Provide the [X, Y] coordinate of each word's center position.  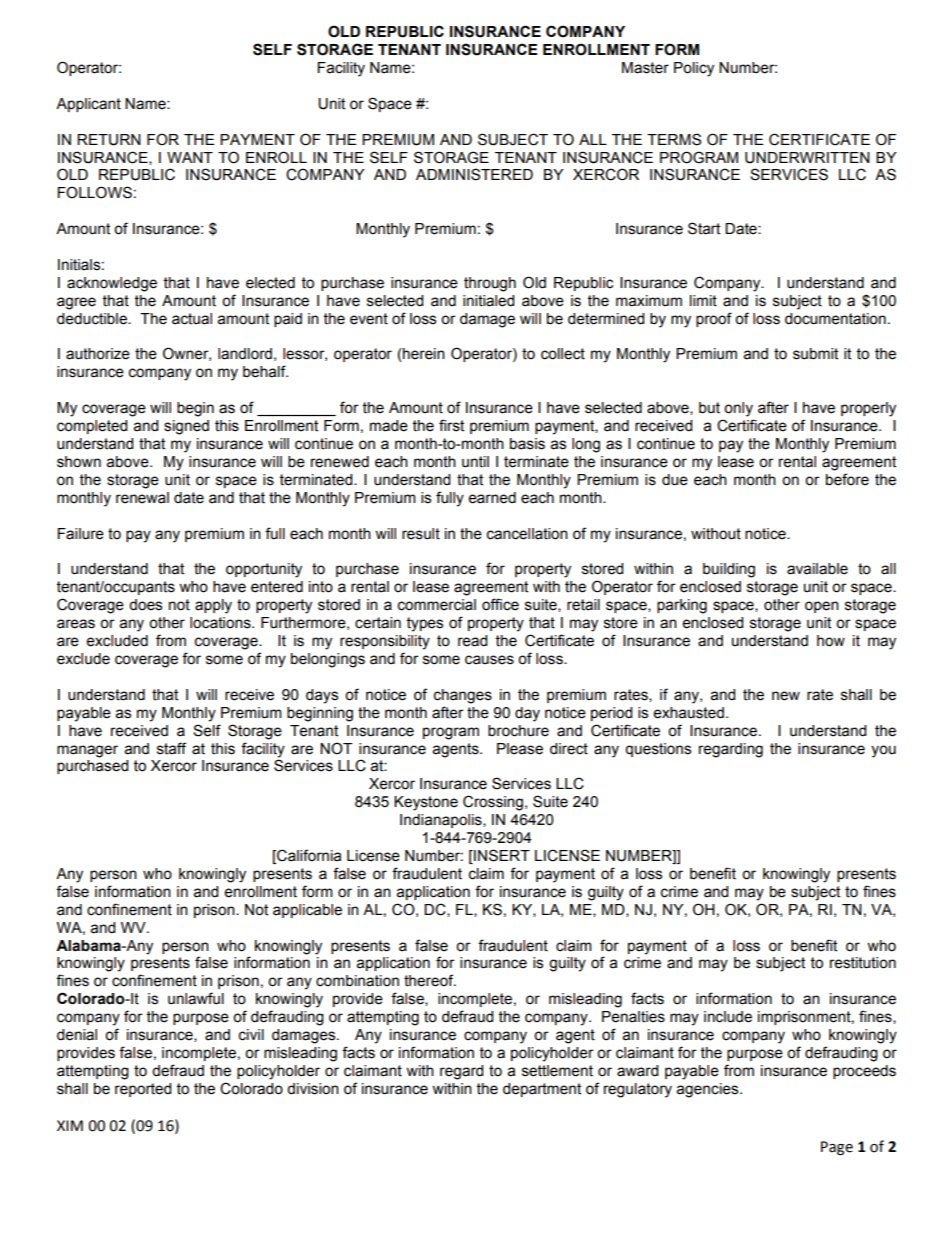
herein [423, 355]
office [500, 604]
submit [815, 354]
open [822, 607]
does [145, 605]
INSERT [501, 855]
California [308, 855]
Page [837, 1148]
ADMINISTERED [474, 174]
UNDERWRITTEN [807, 158]
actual [192, 319]
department [542, 1090]
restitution [863, 963]
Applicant [88, 105]
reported [143, 1090]
